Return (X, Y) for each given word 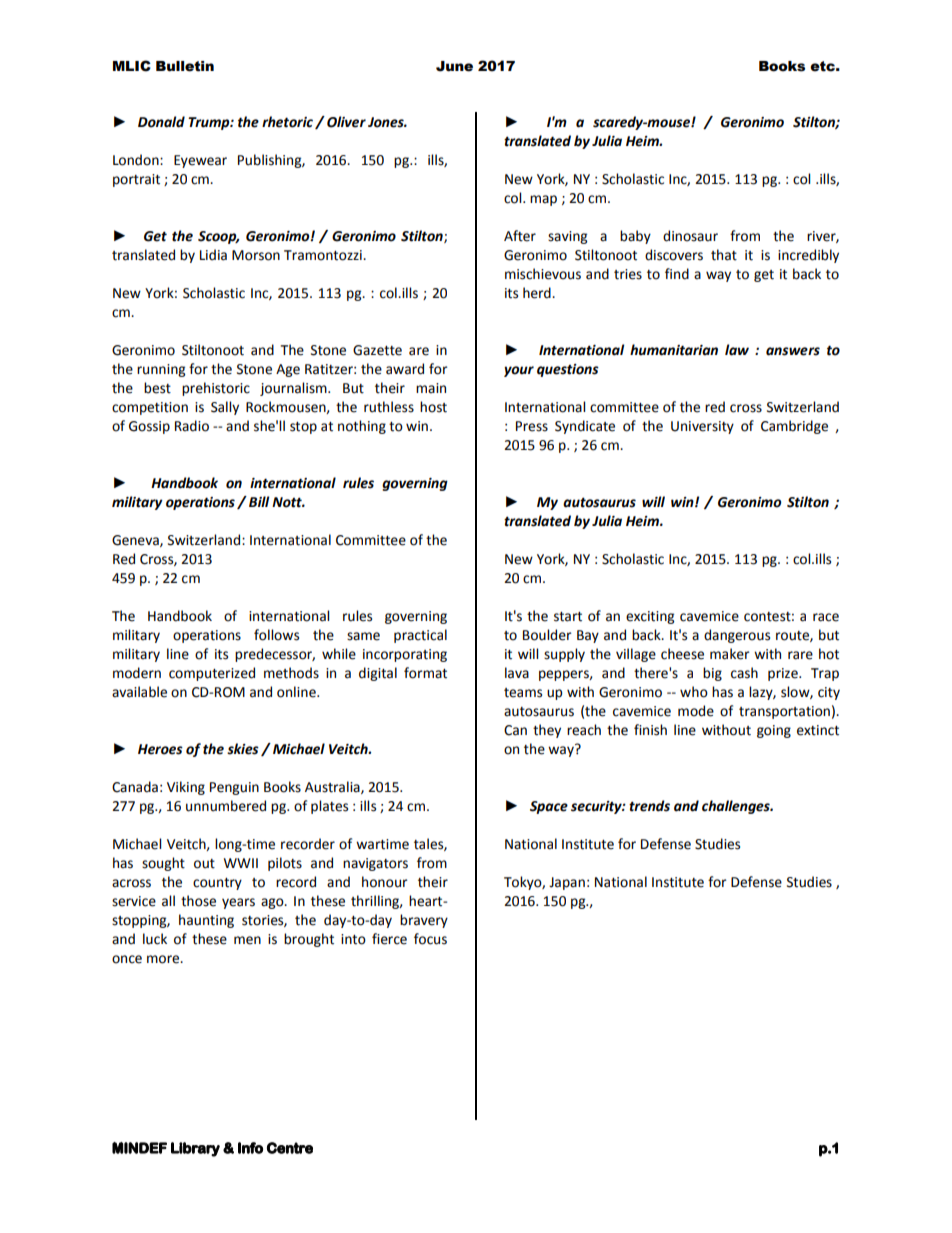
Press (532, 426)
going (774, 731)
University (702, 427)
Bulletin (185, 66)
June (454, 66)
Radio (192, 426)
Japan (567, 883)
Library (195, 1149)
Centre (290, 1148)
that (724, 255)
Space (549, 807)
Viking (186, 788)
